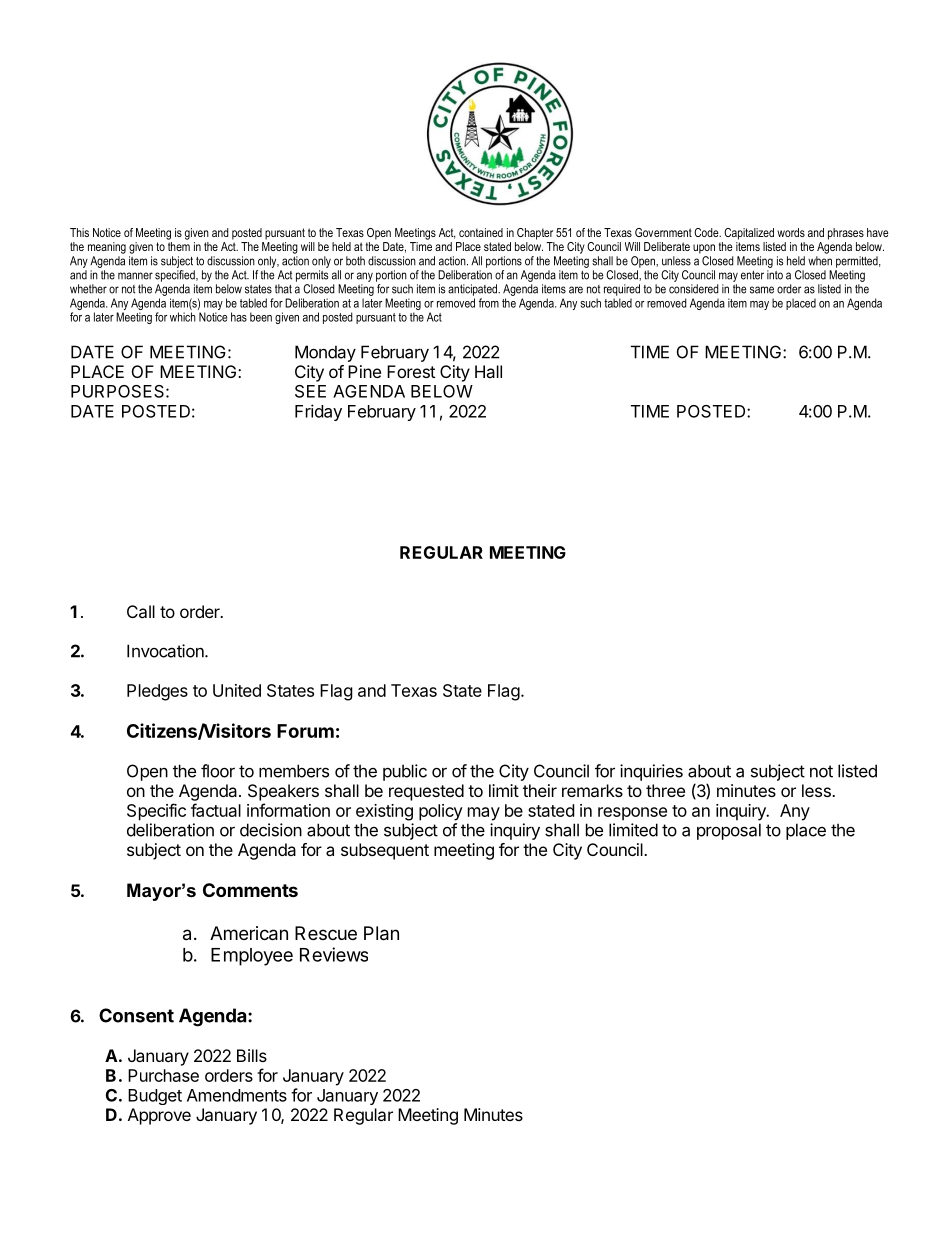 The width and height of the page is (952, 1233). I want to click on into, so click(775, 275).
